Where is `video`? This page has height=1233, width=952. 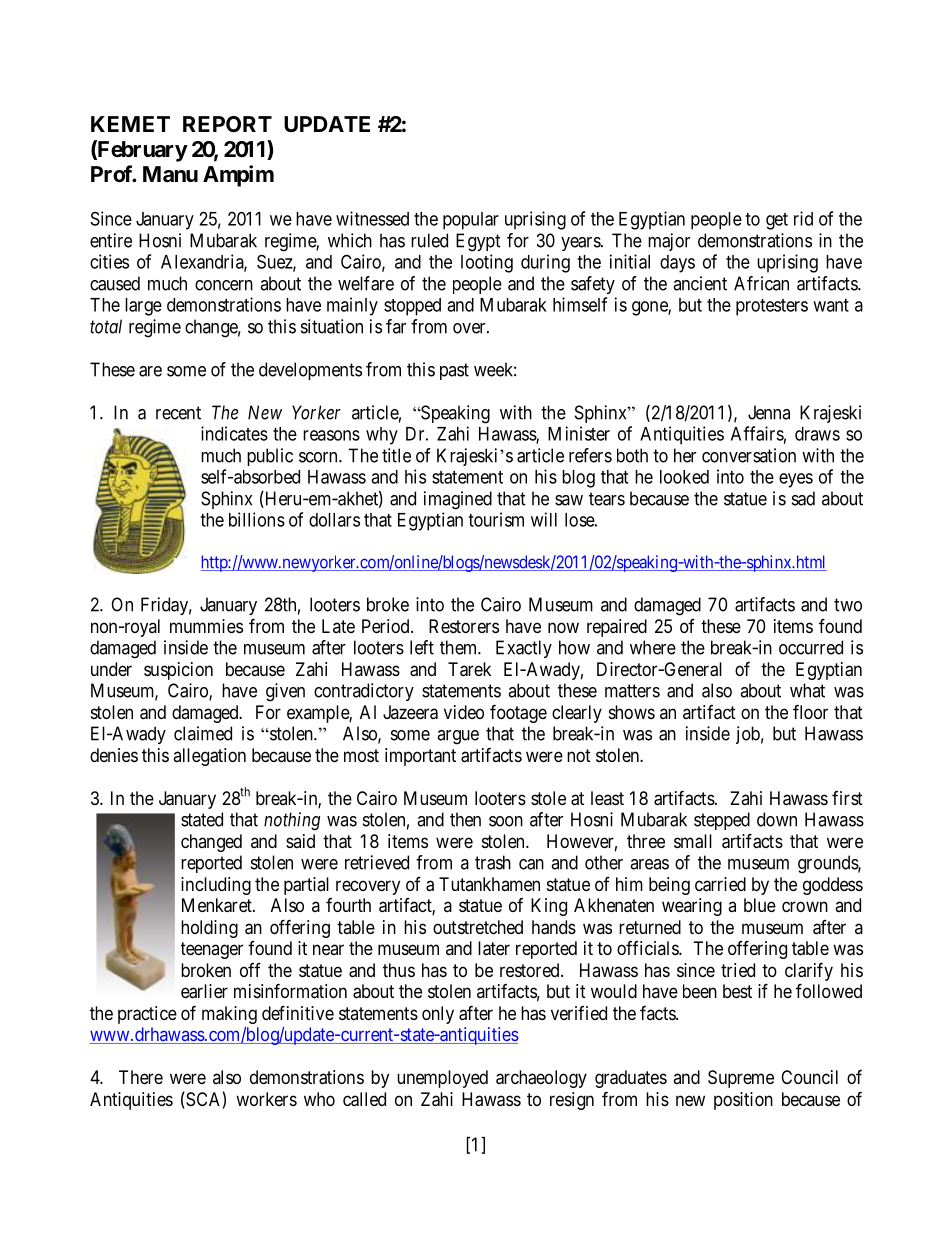 video is located at coordinates (464, 712).
